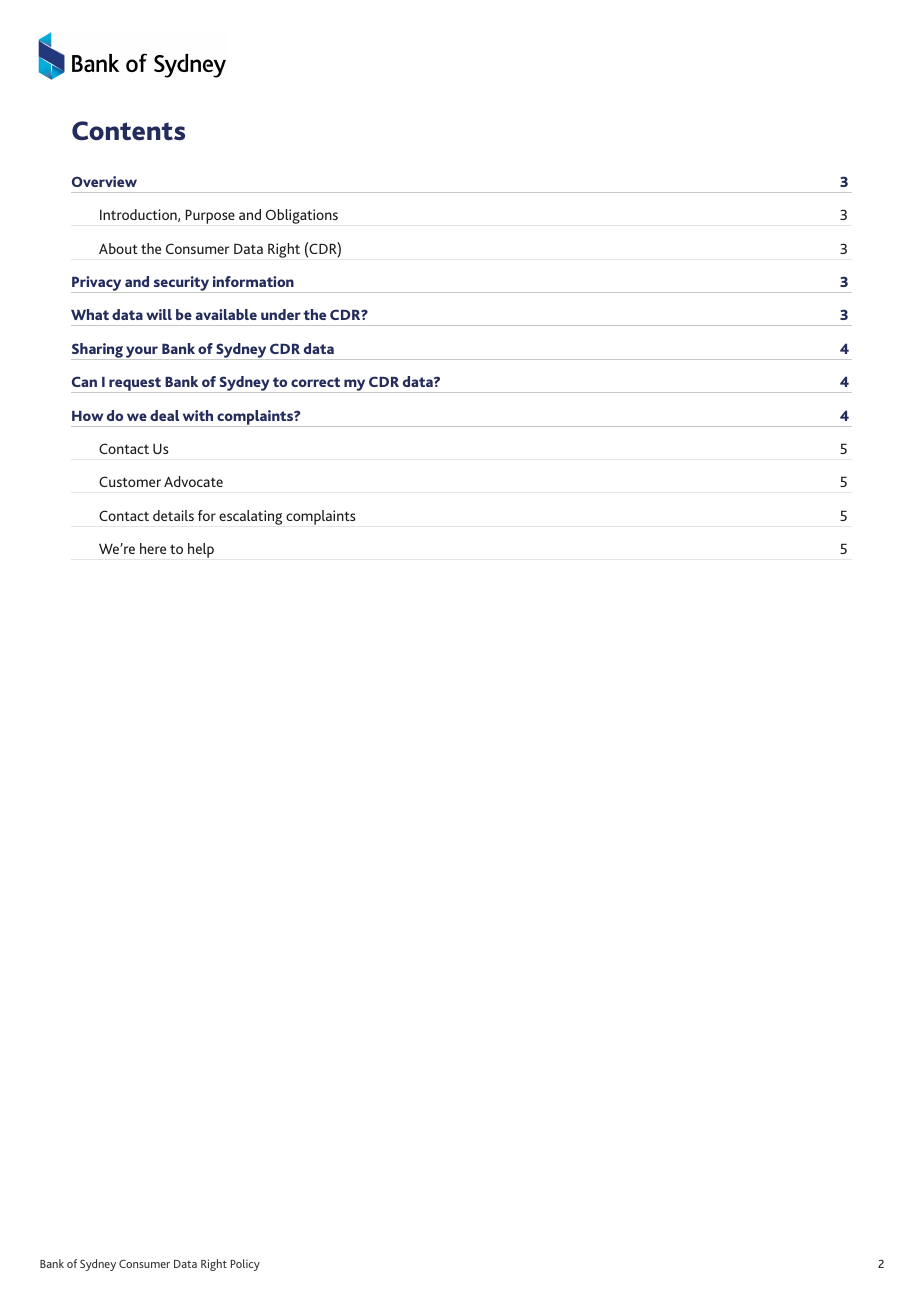 Image resolution: width=924 pixels, height=1308 pixels. What do you see at coordinates (142, 353) in the screenshot?
I see `your` at bounding box center [142, 353].
